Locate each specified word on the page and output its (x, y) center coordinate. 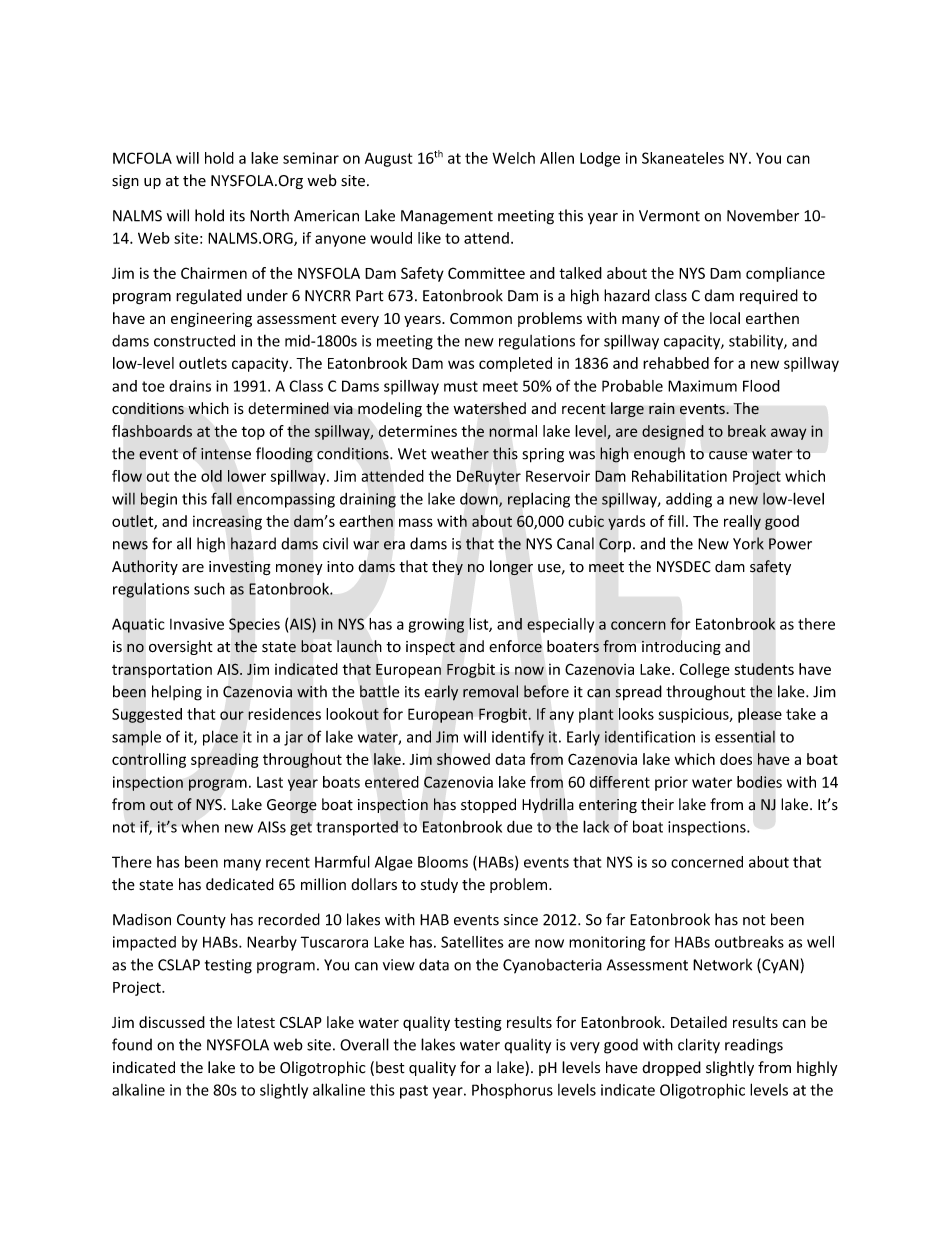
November (763, 215)
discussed (172, 1022)
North (269, 215)
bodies (759, 782)
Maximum (702, 386)
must (461, 386)
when (200, 826)
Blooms (443, 862)
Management (447, 217)
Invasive (197, 624)
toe (153, 386)
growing (436, 625)
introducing (681, 647)
